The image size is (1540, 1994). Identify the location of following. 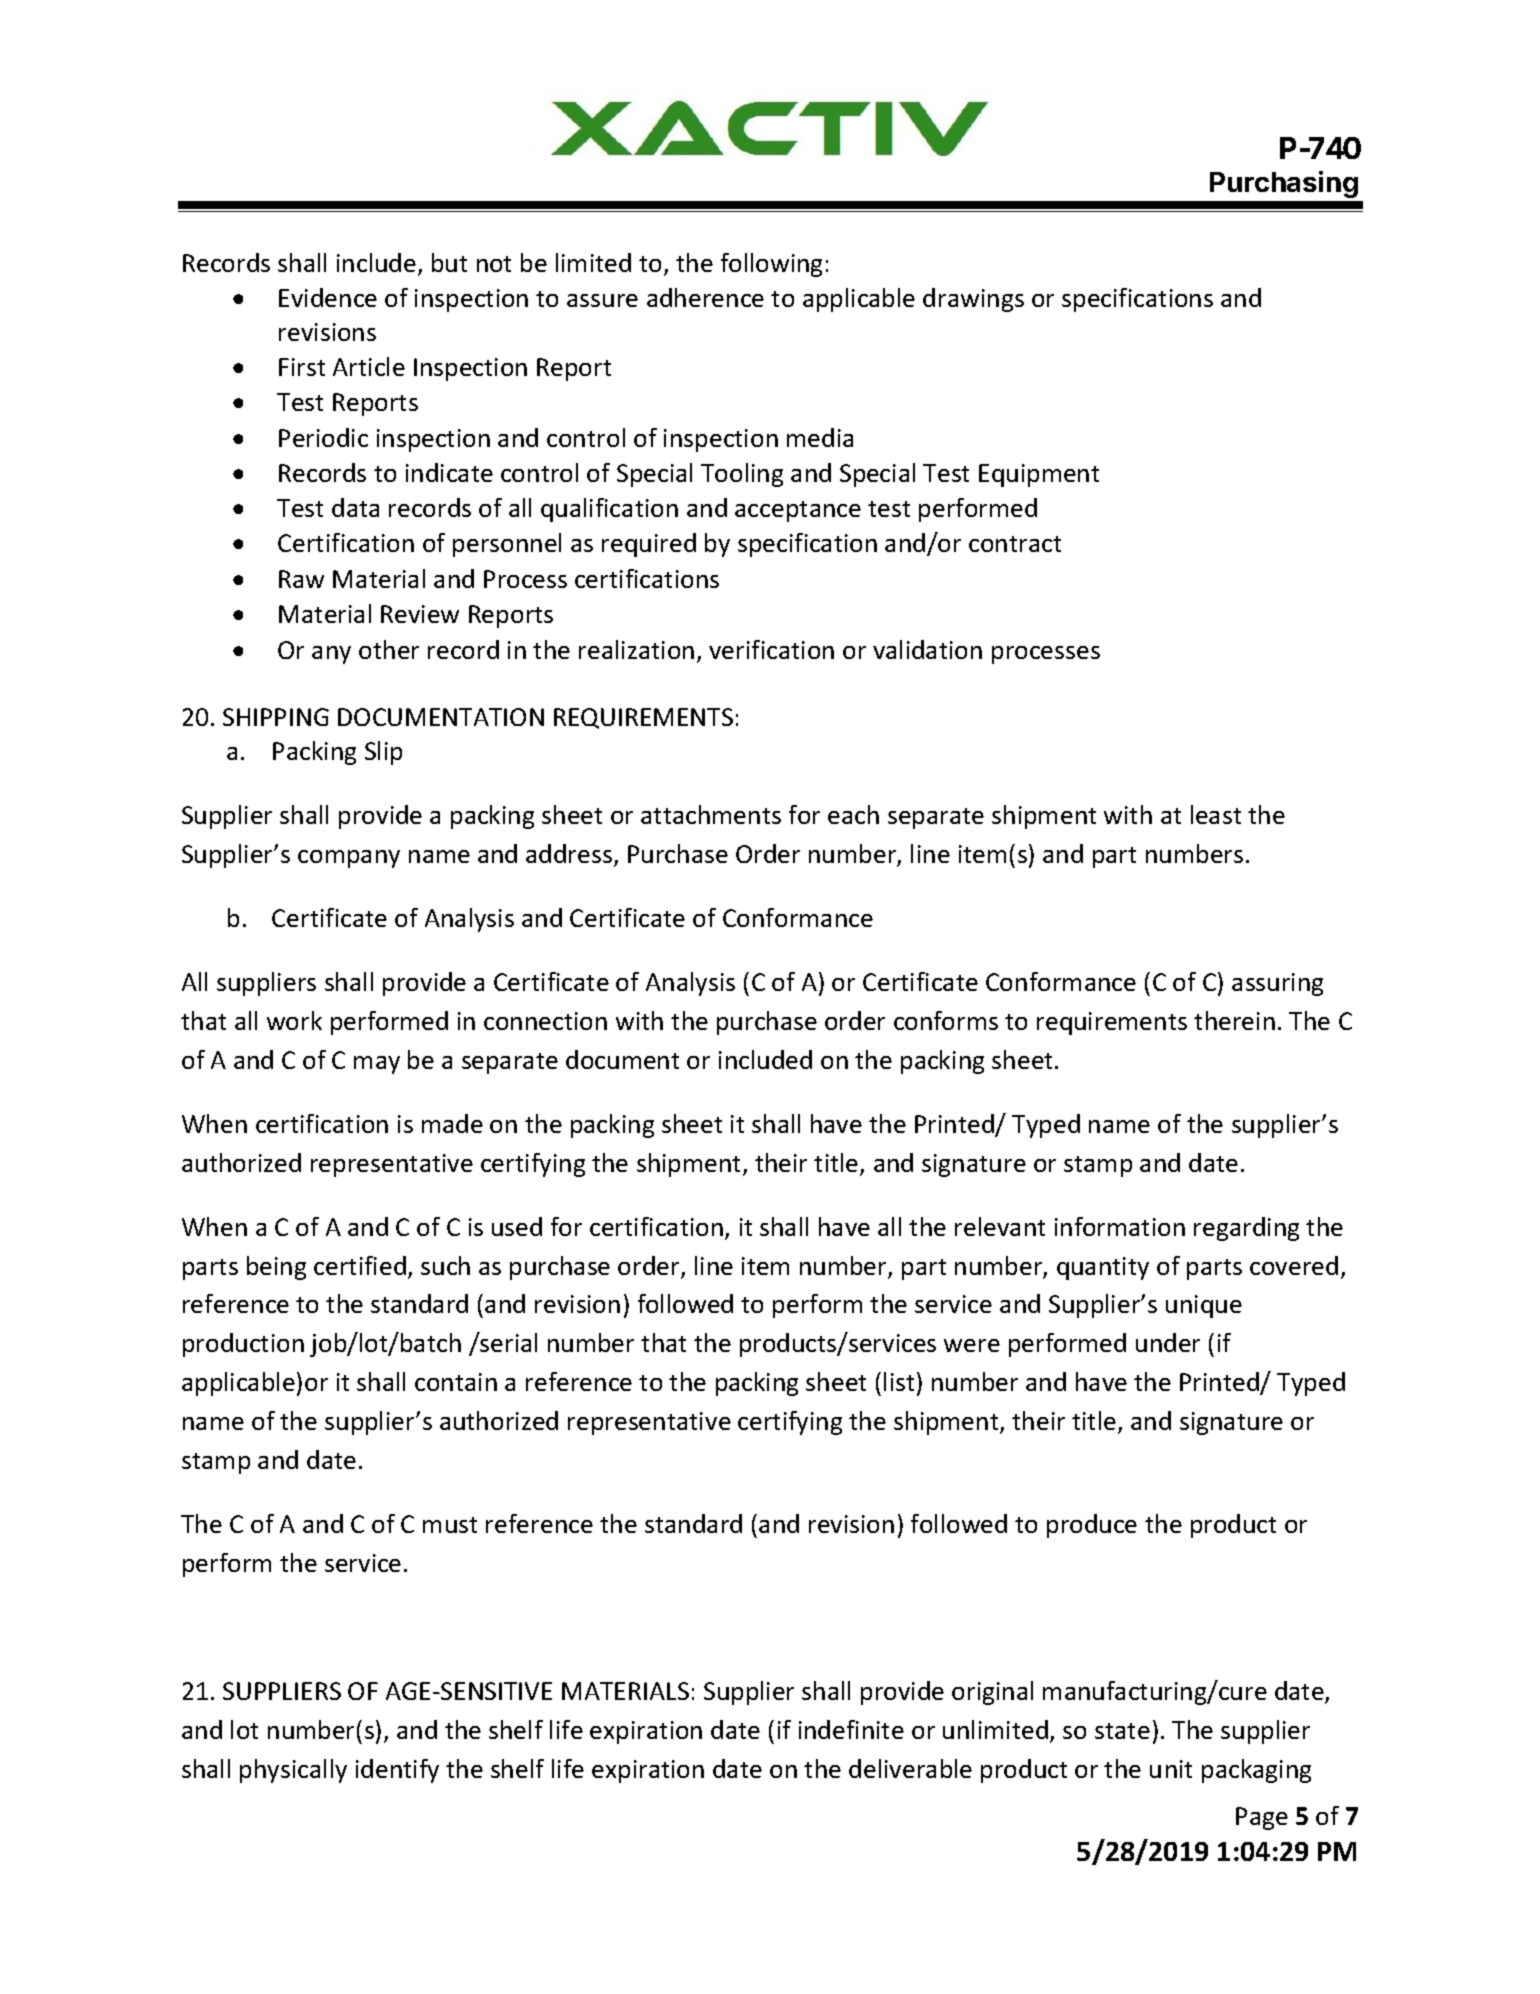
(771, 265).
